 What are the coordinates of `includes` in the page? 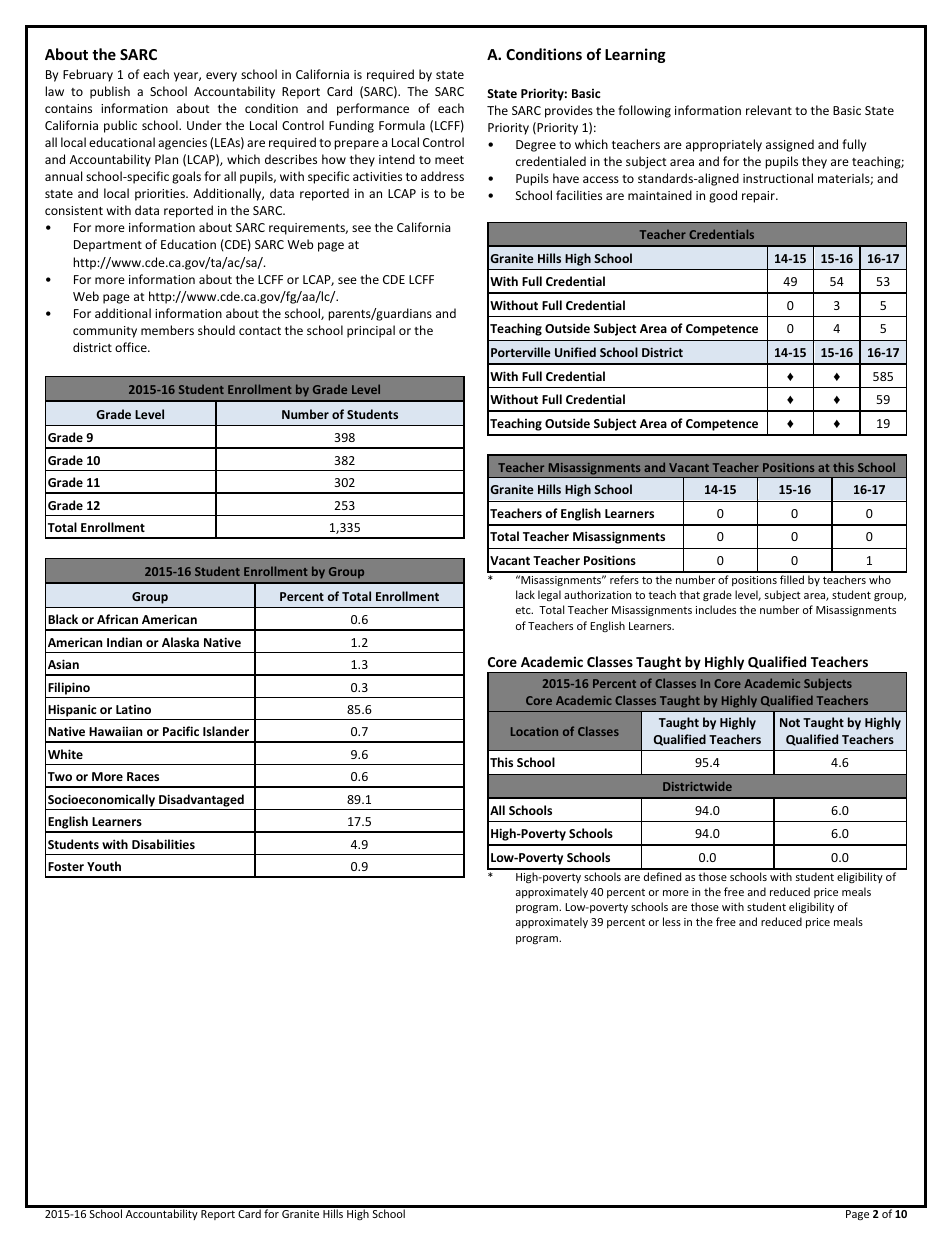 It's located at (716, 609).
